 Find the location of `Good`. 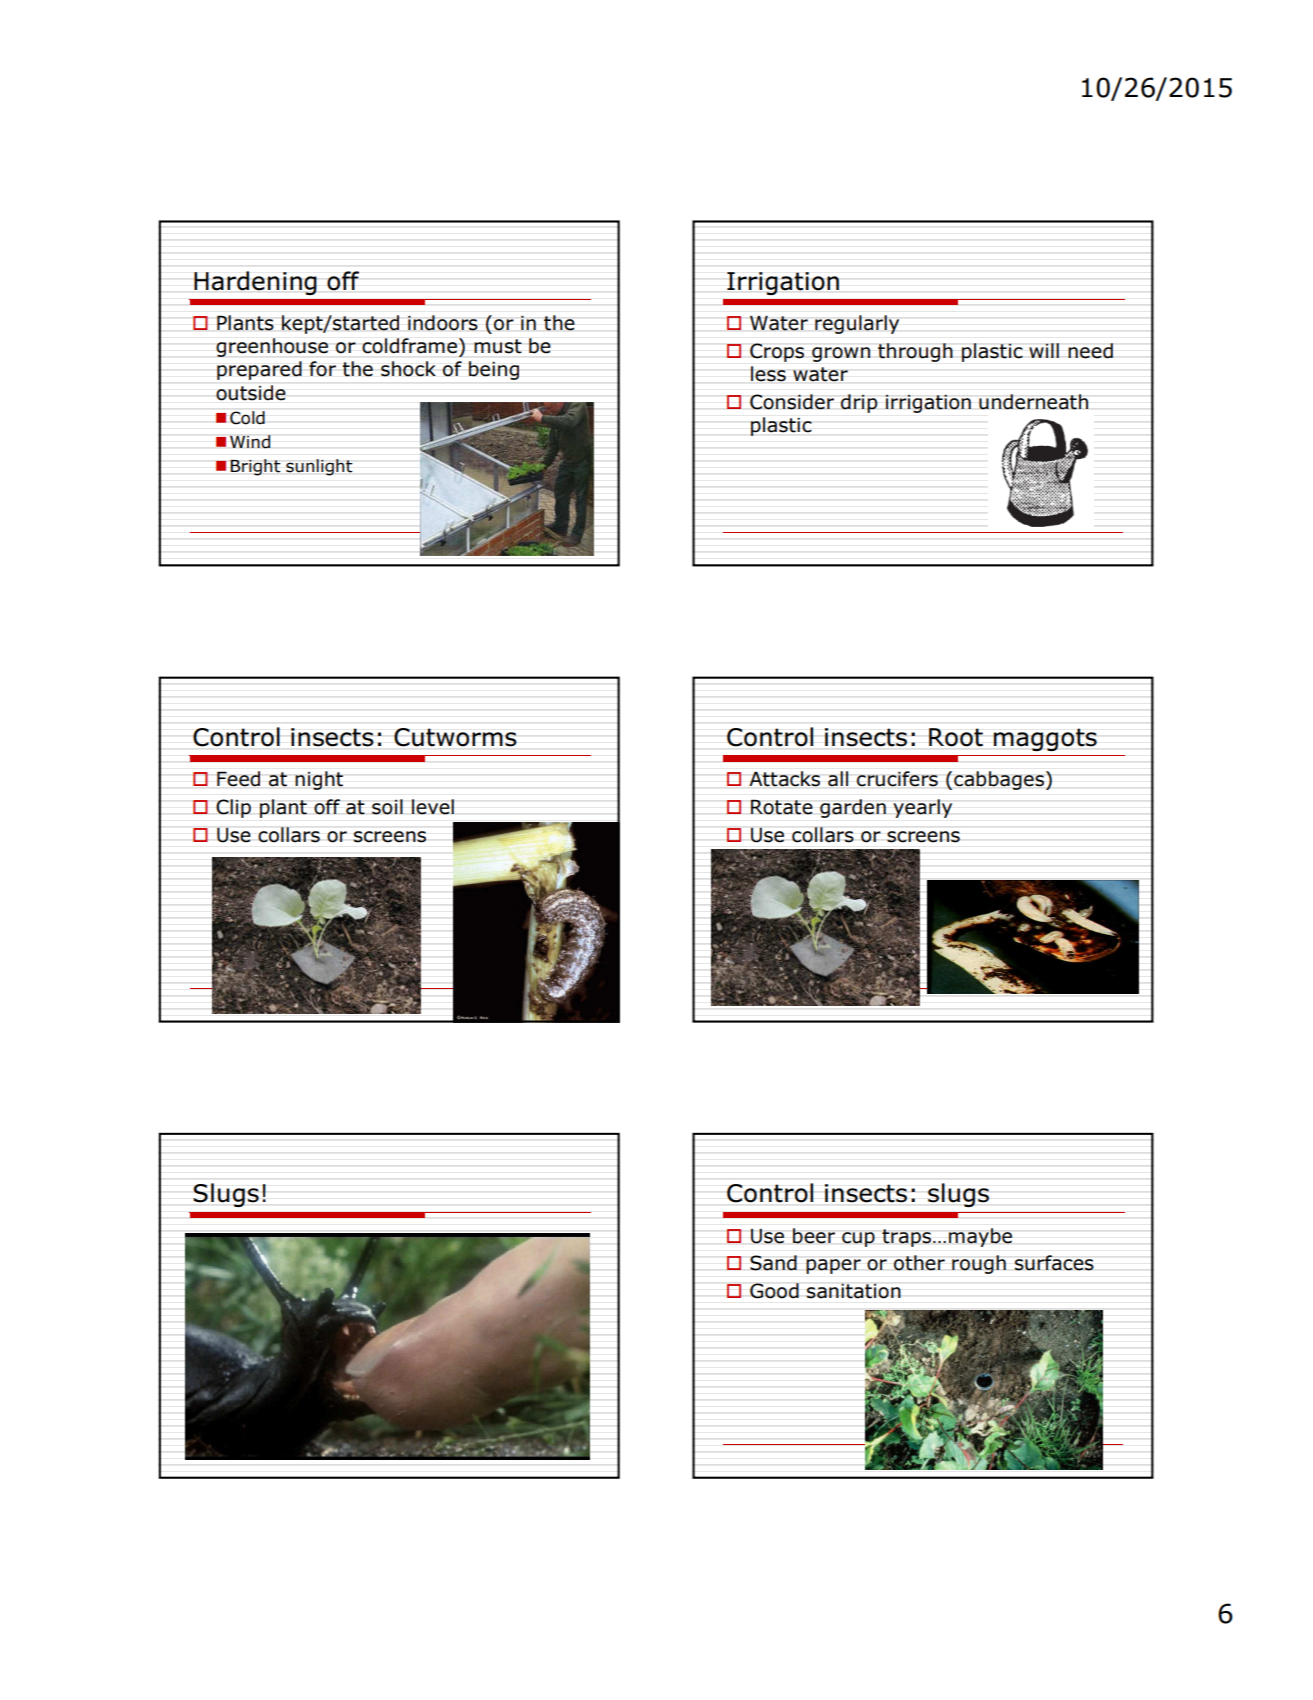

Good is located at coordinates (774, 1291).
